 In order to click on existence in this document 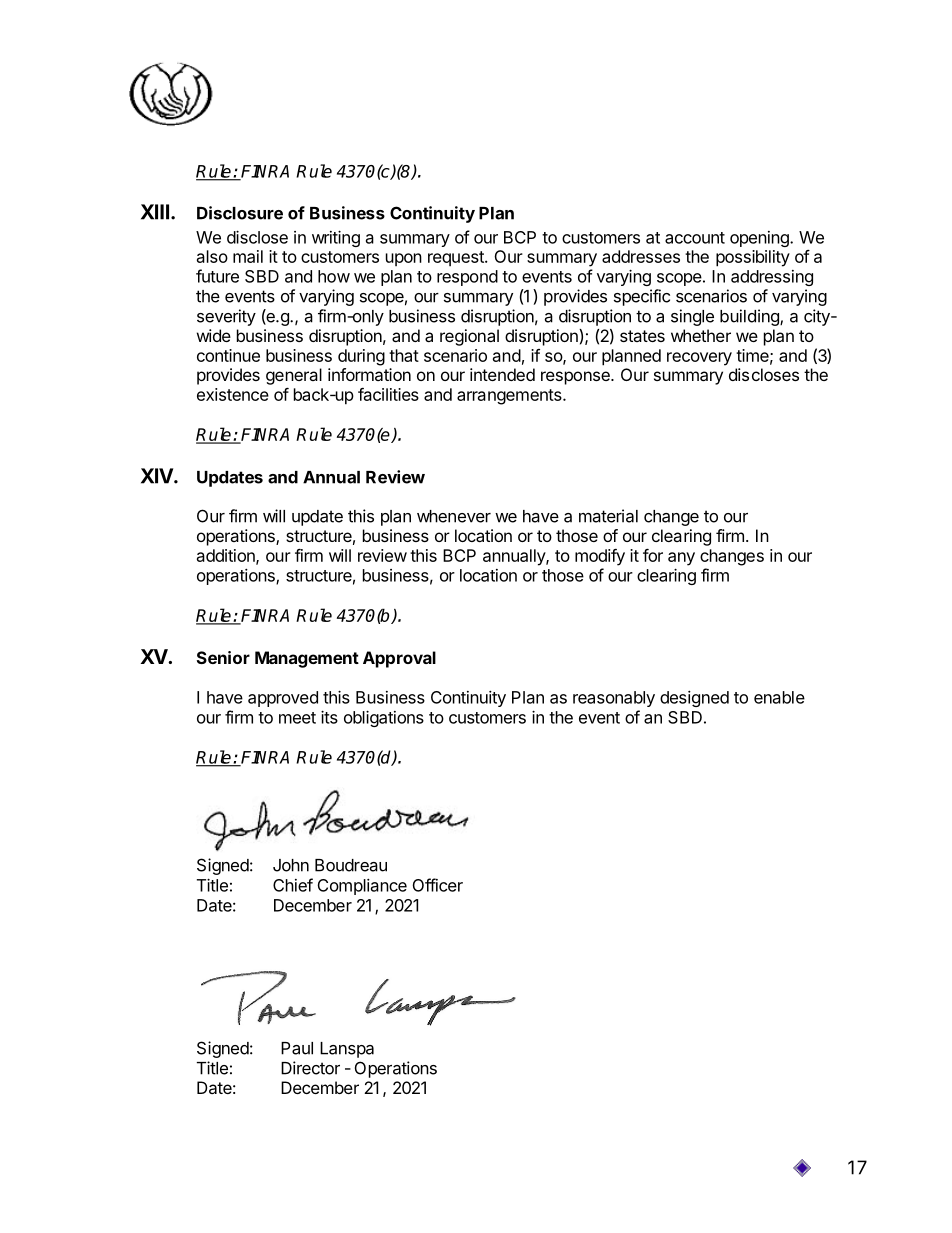, I will do `click(233, 394)`.
